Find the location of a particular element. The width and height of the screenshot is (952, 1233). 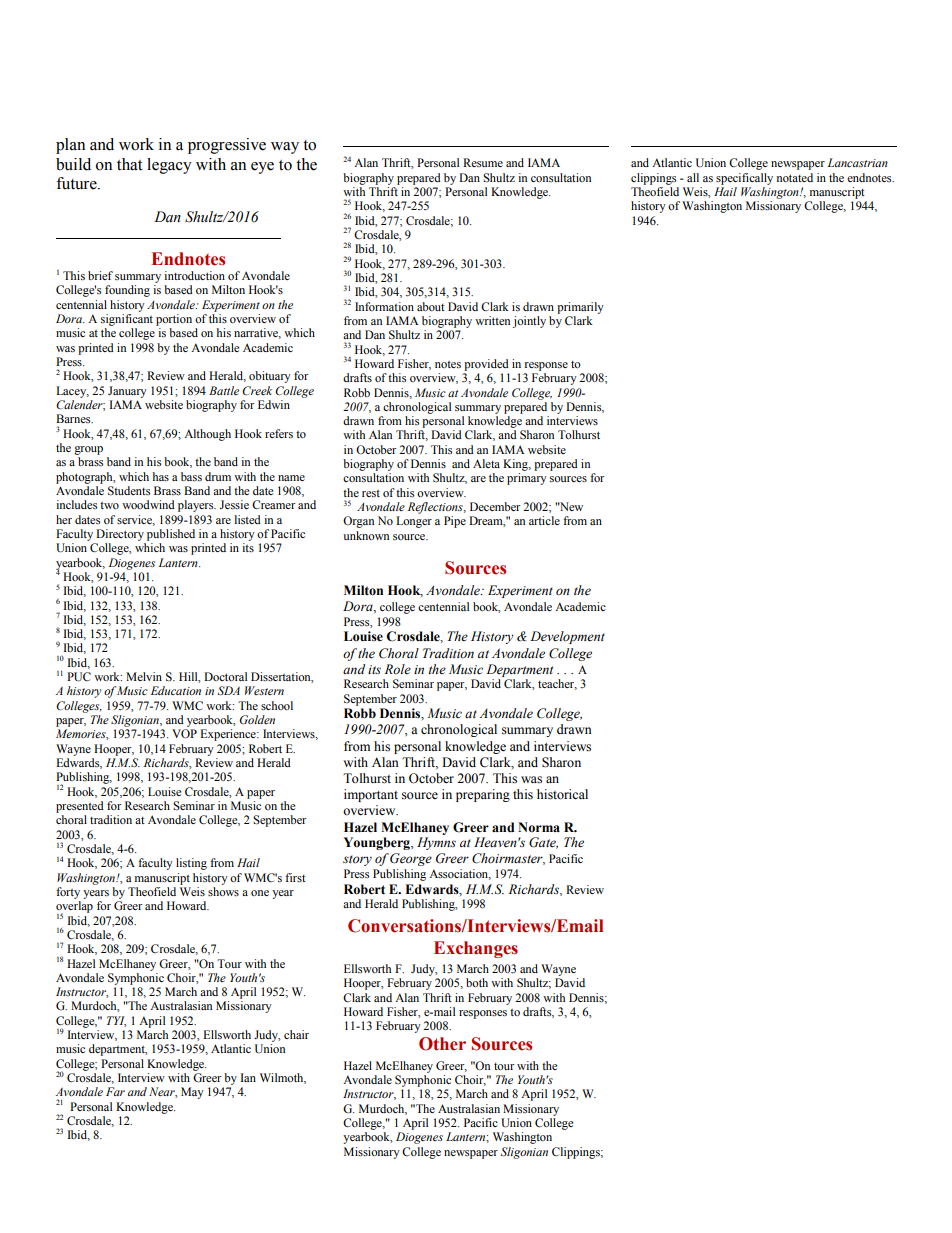

Aleta is located at coordinates (486, 463).
